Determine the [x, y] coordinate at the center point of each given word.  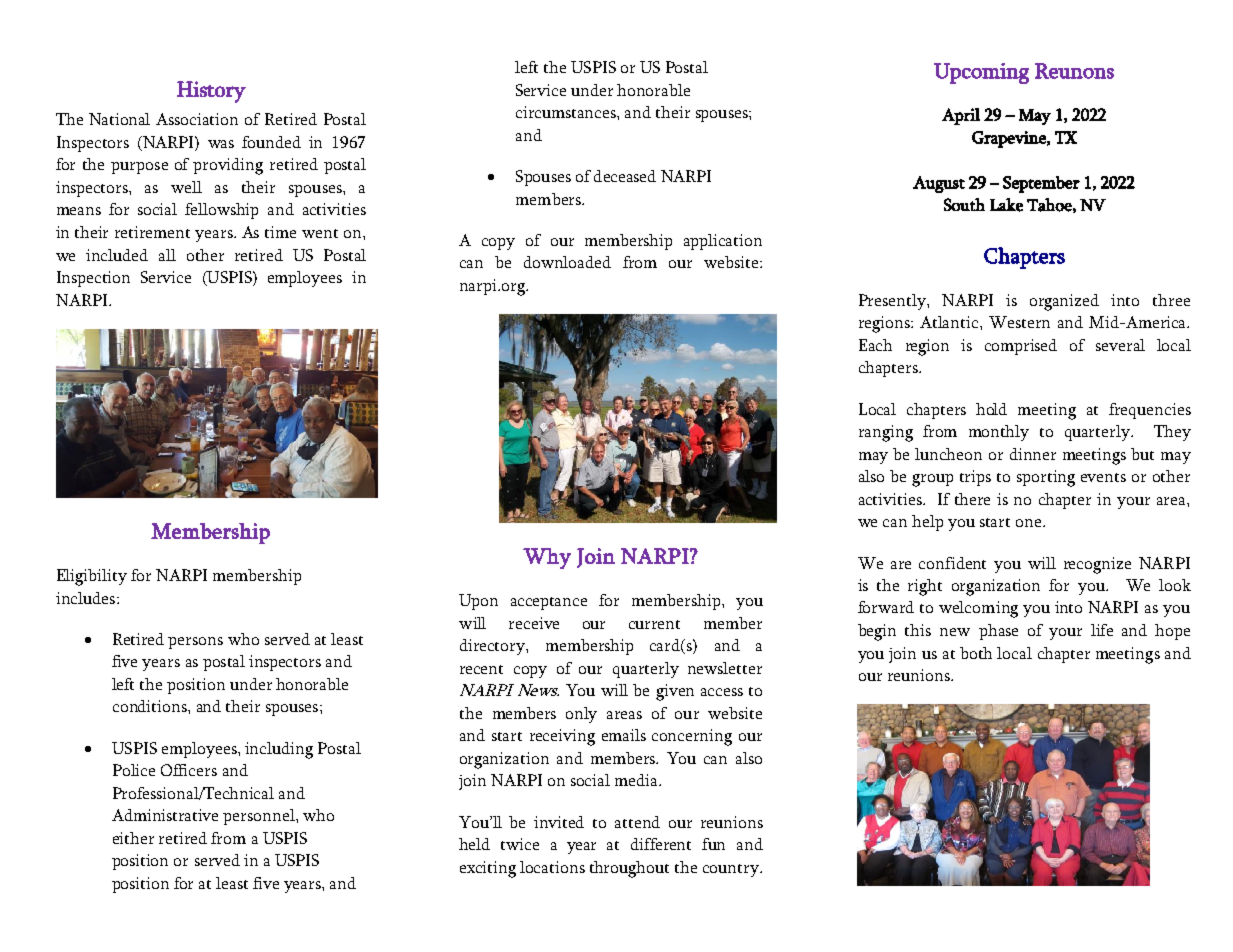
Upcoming [981, 73]
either [133, 838]
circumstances [567, 112]
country [732, 870]
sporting [1046, 478]
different [661, 844]
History [211, 92]
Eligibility [92, 577]
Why [547, 558]
